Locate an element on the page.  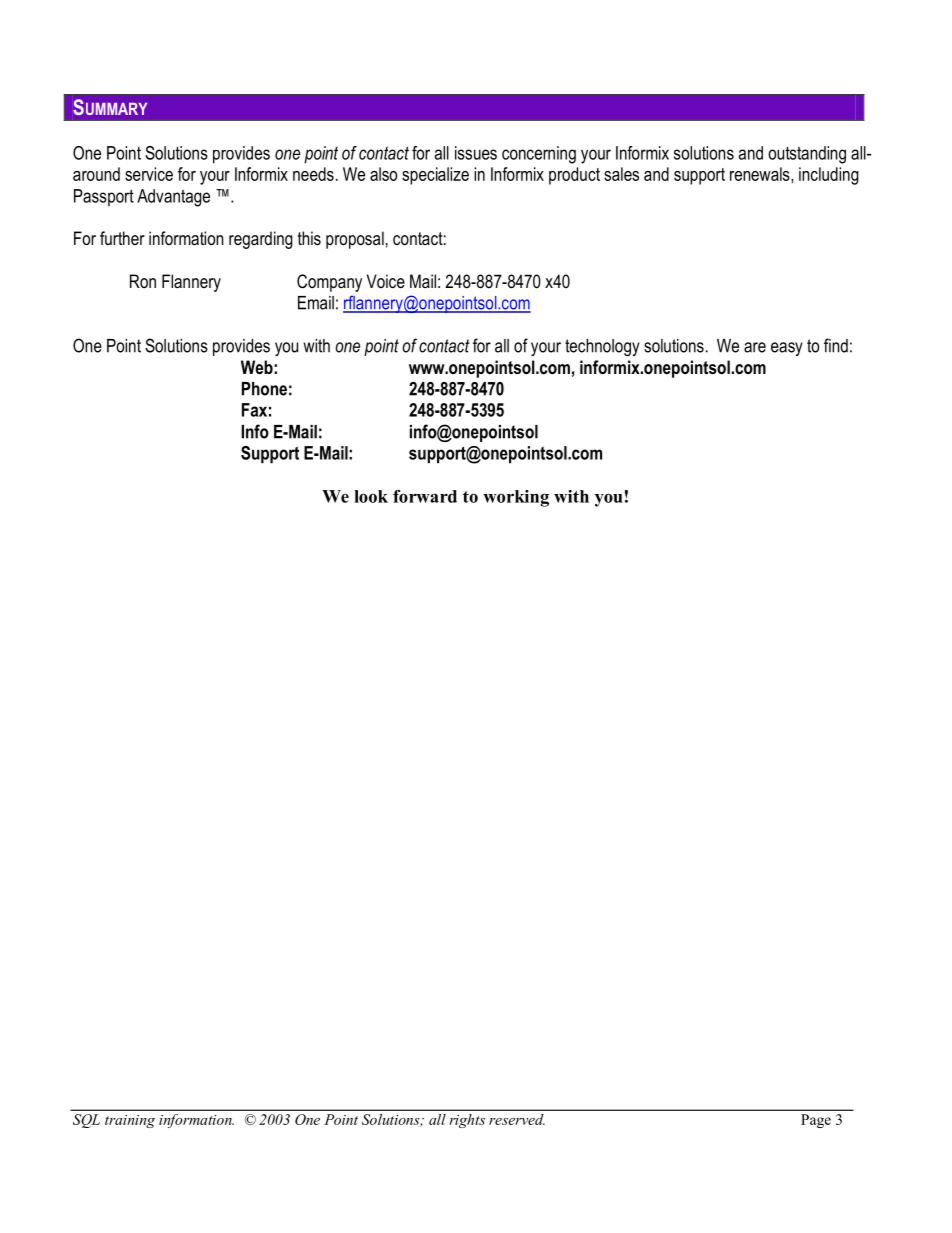
easy is located at coordinates (787, 349).
